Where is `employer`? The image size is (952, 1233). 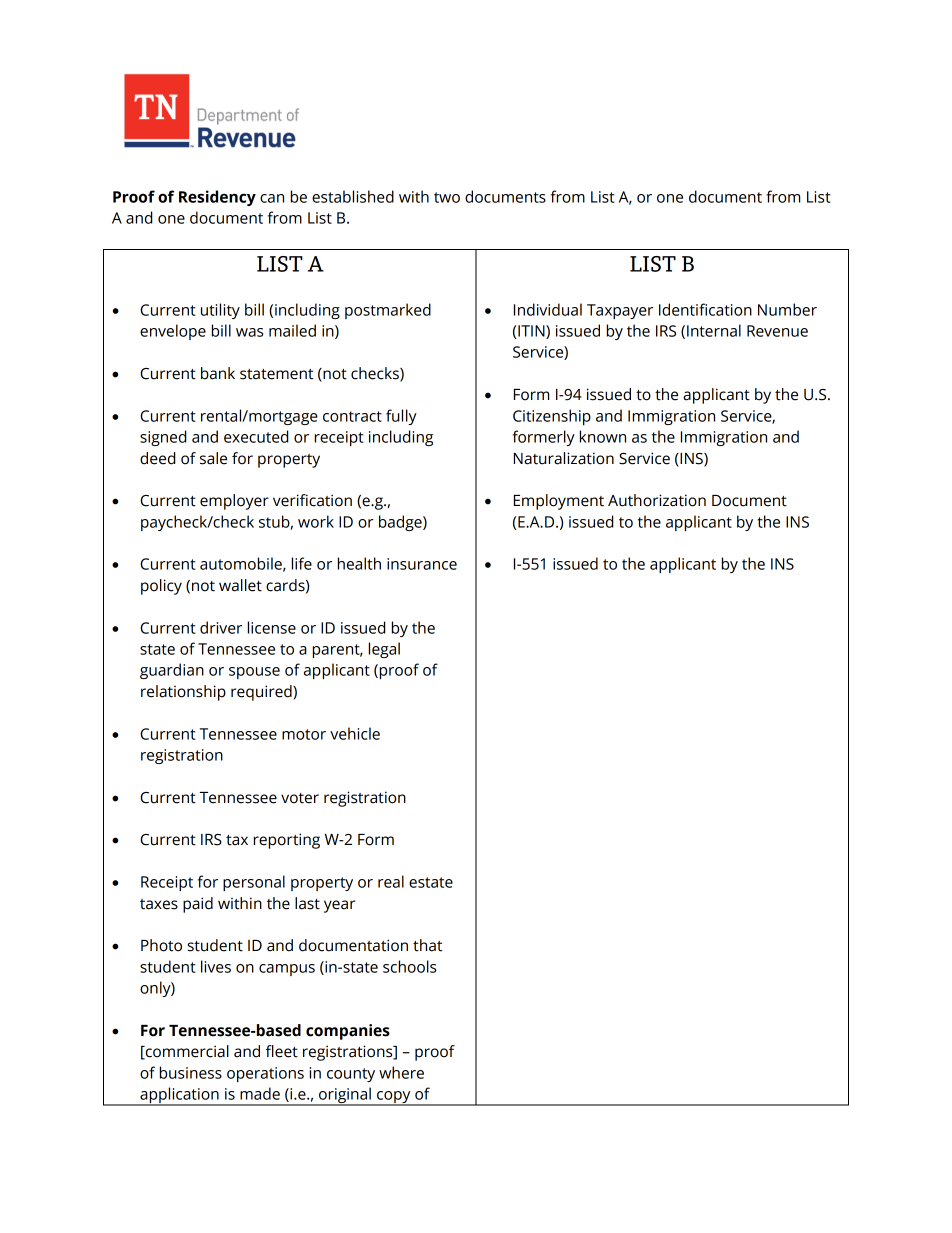
employer is located at coordinates (234, 502).
